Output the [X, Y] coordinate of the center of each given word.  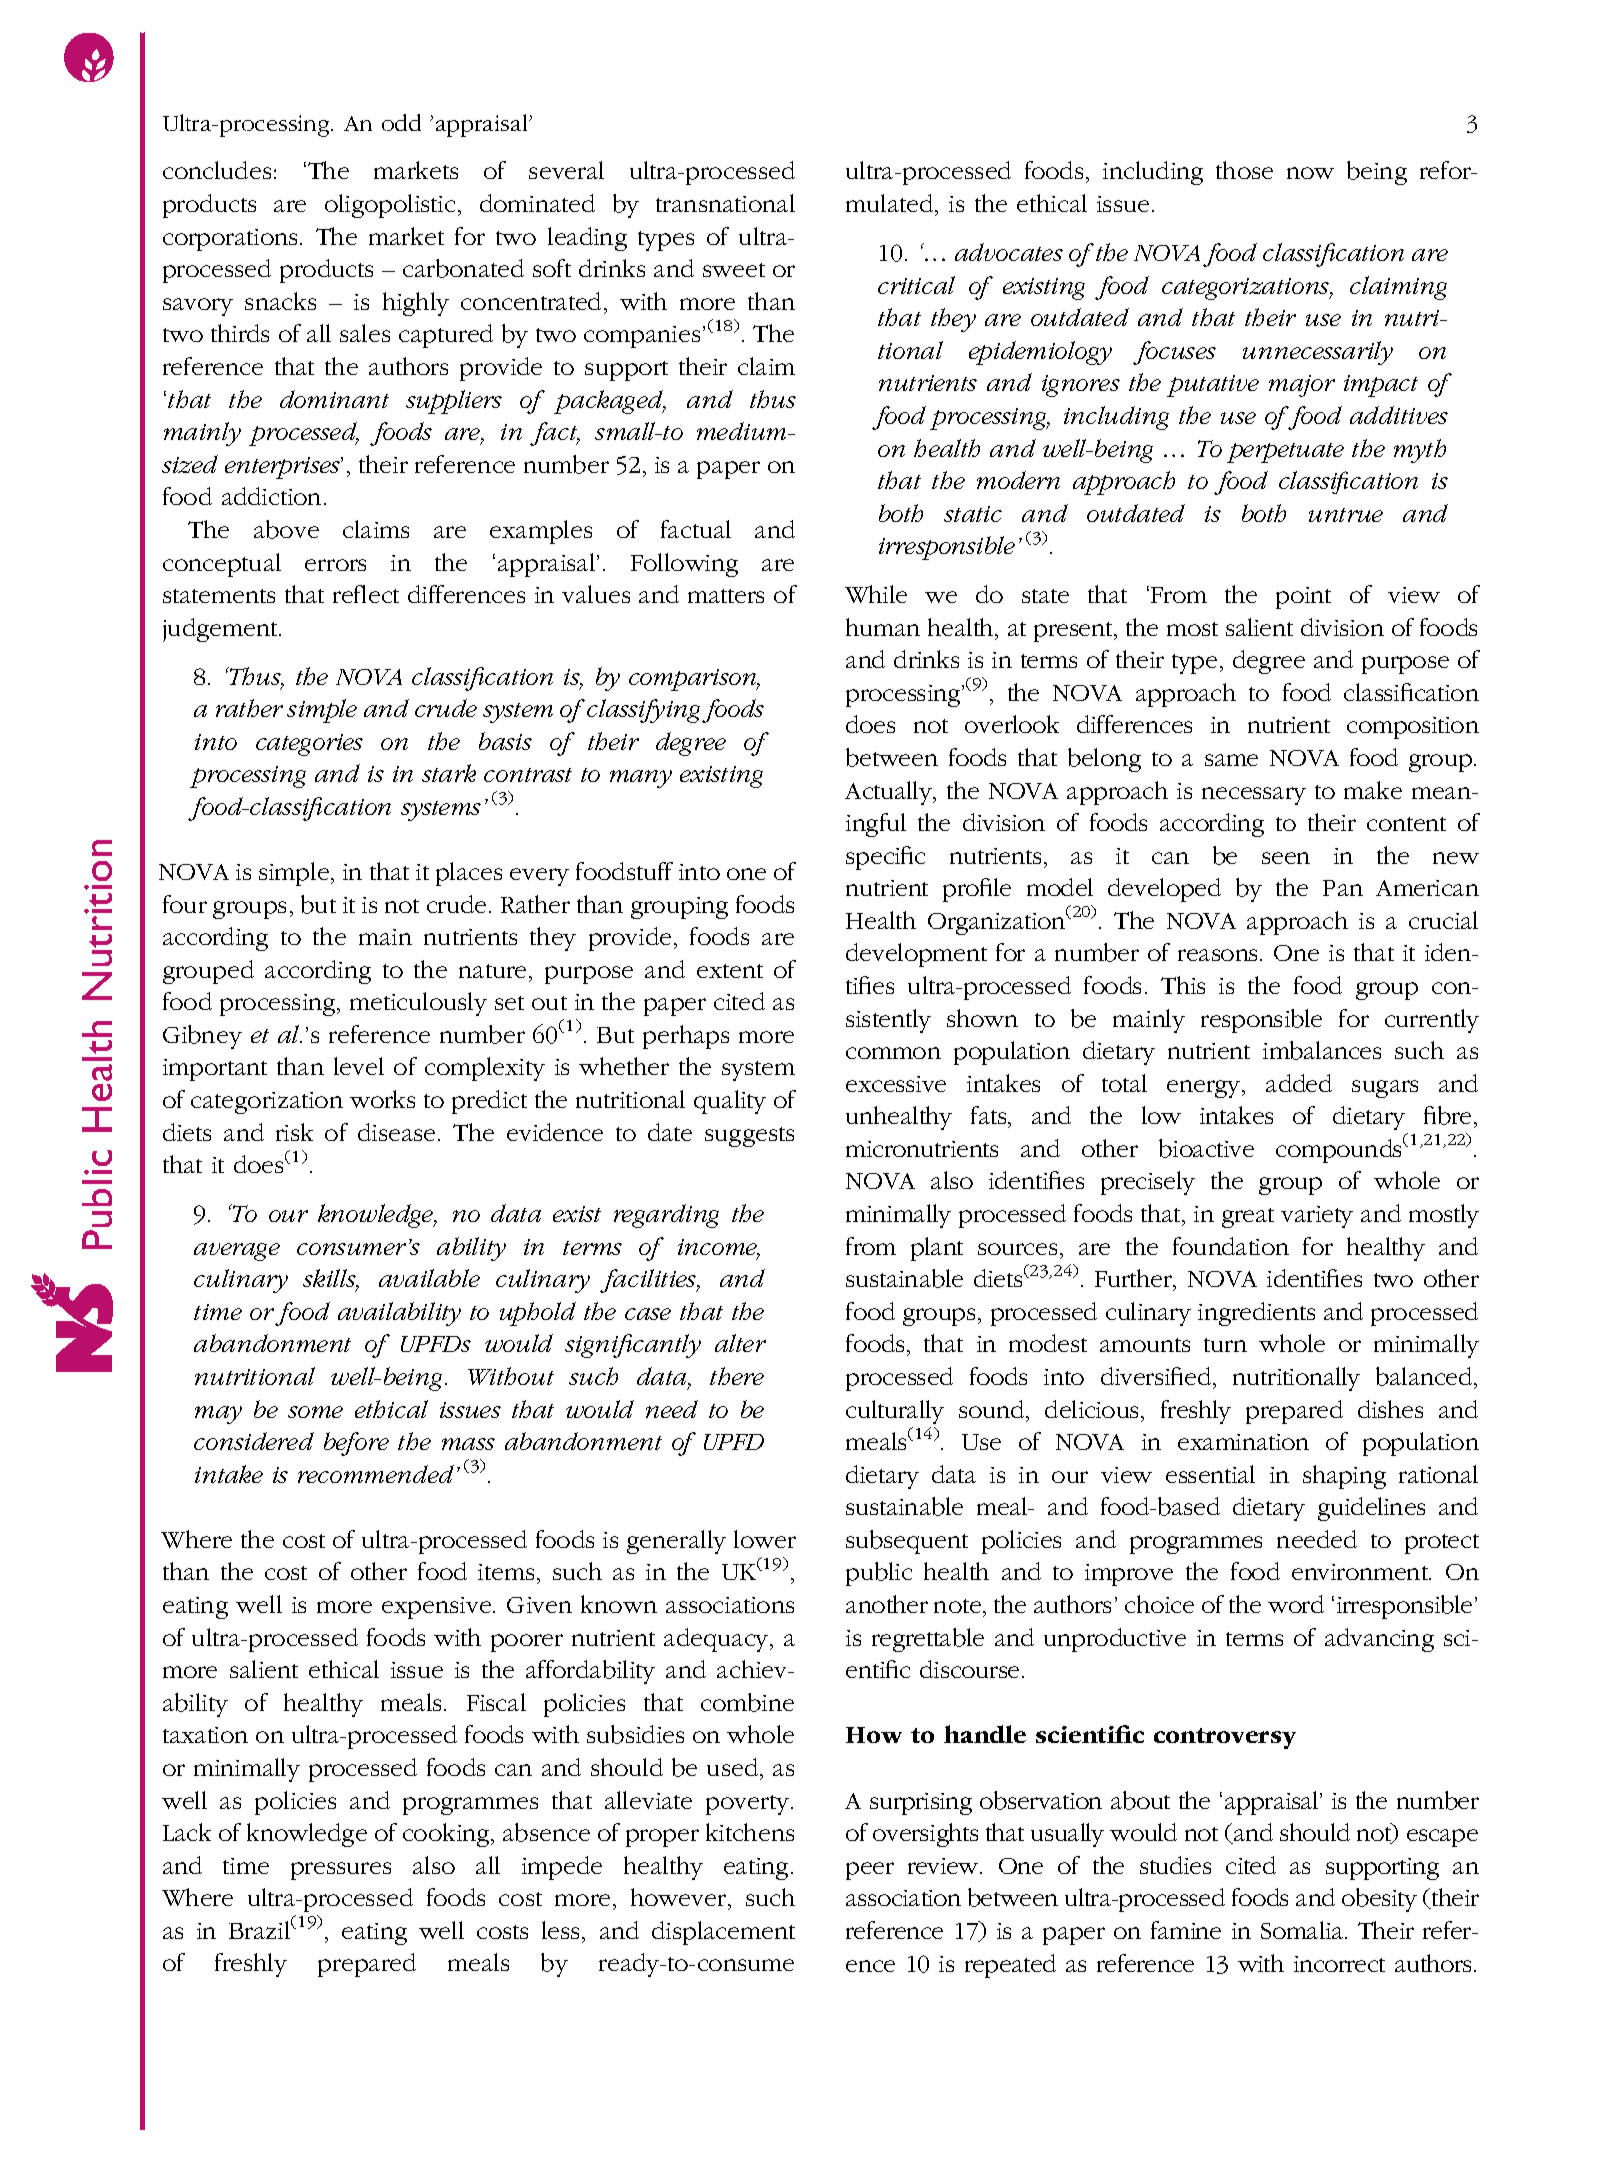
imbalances [1322, 1050]
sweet [734, 270]
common [893, 1053]
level [359, 1066]
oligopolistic [390, 206]
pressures [341, 1871]
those [1244, 170]
